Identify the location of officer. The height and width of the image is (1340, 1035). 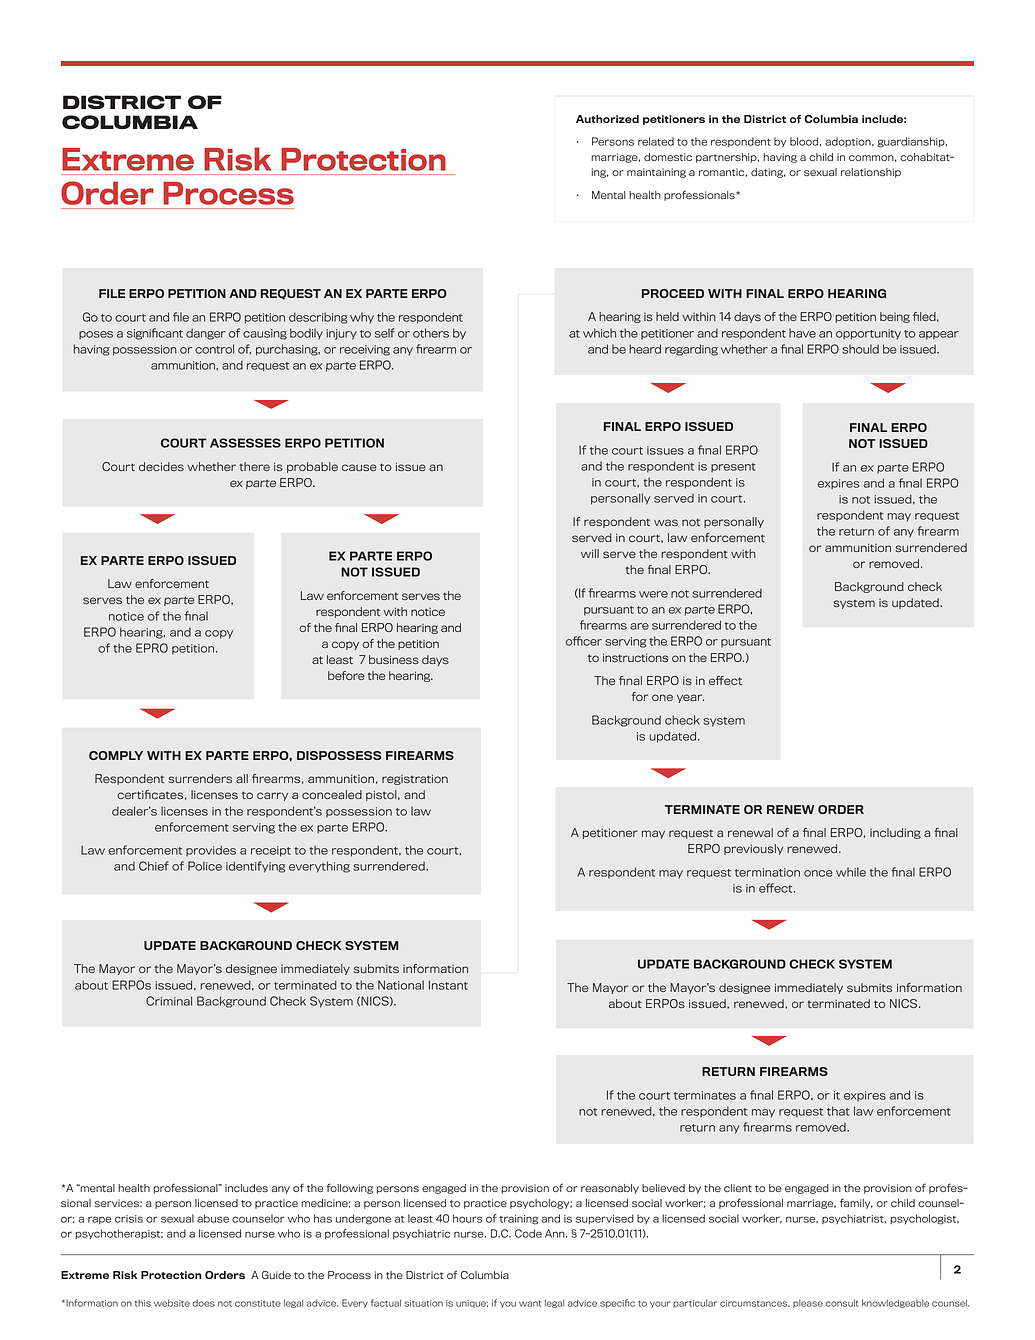
(583, 641).
